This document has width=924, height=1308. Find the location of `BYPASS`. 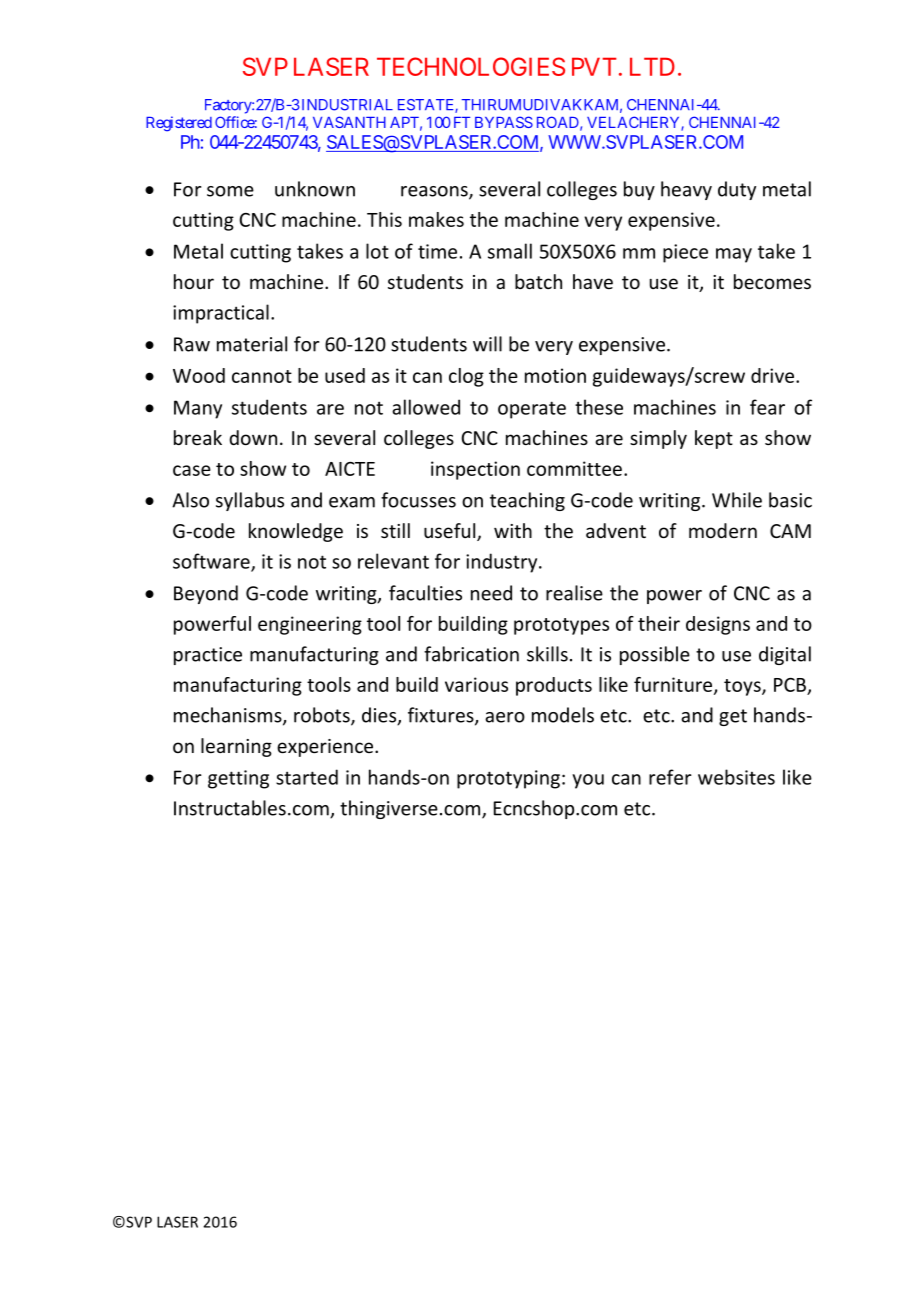

BYPASS is located at coordinates (504, 122).
